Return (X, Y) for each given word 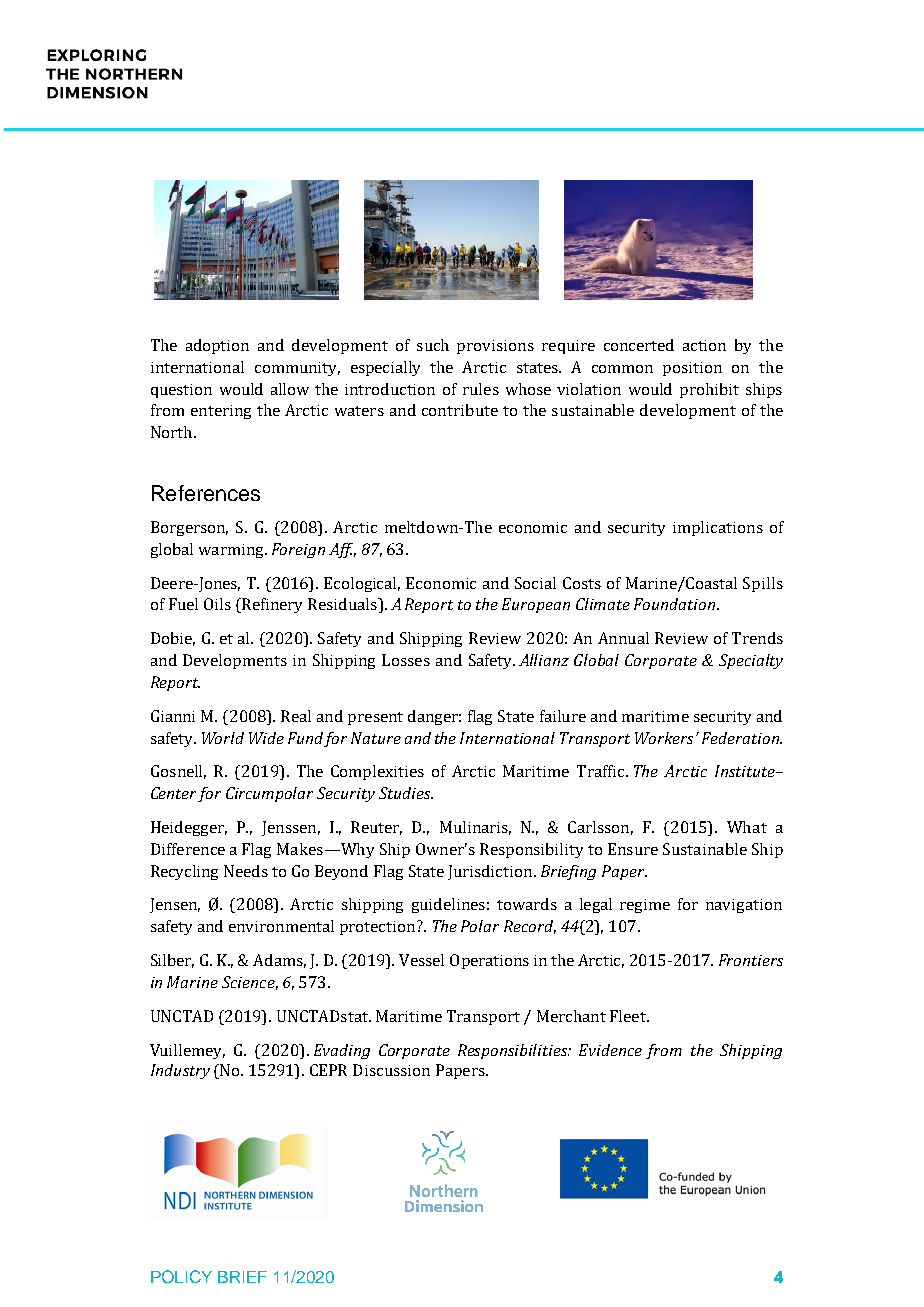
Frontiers (751, 960)
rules (481, 389)
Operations (489, 961)
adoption (217, 346)
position (692, 369)
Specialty (751, 661)
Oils (217, 604)
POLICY (181, 1276)
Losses (406, 660)
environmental (281, 926)
